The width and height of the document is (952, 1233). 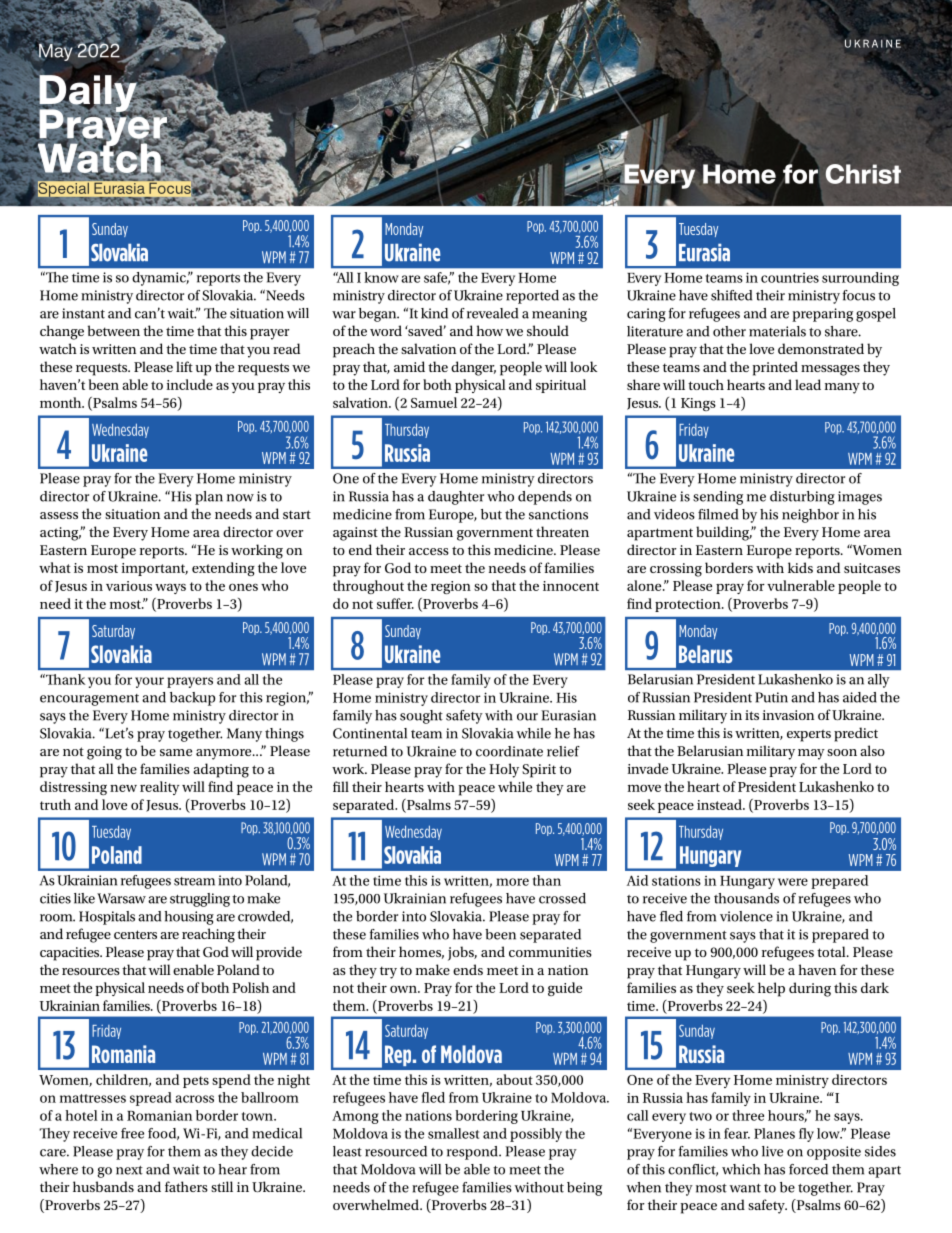 What do you see at coordinates (550, 952) in the document?
I see `communities` at bounding box center [550, 952].
